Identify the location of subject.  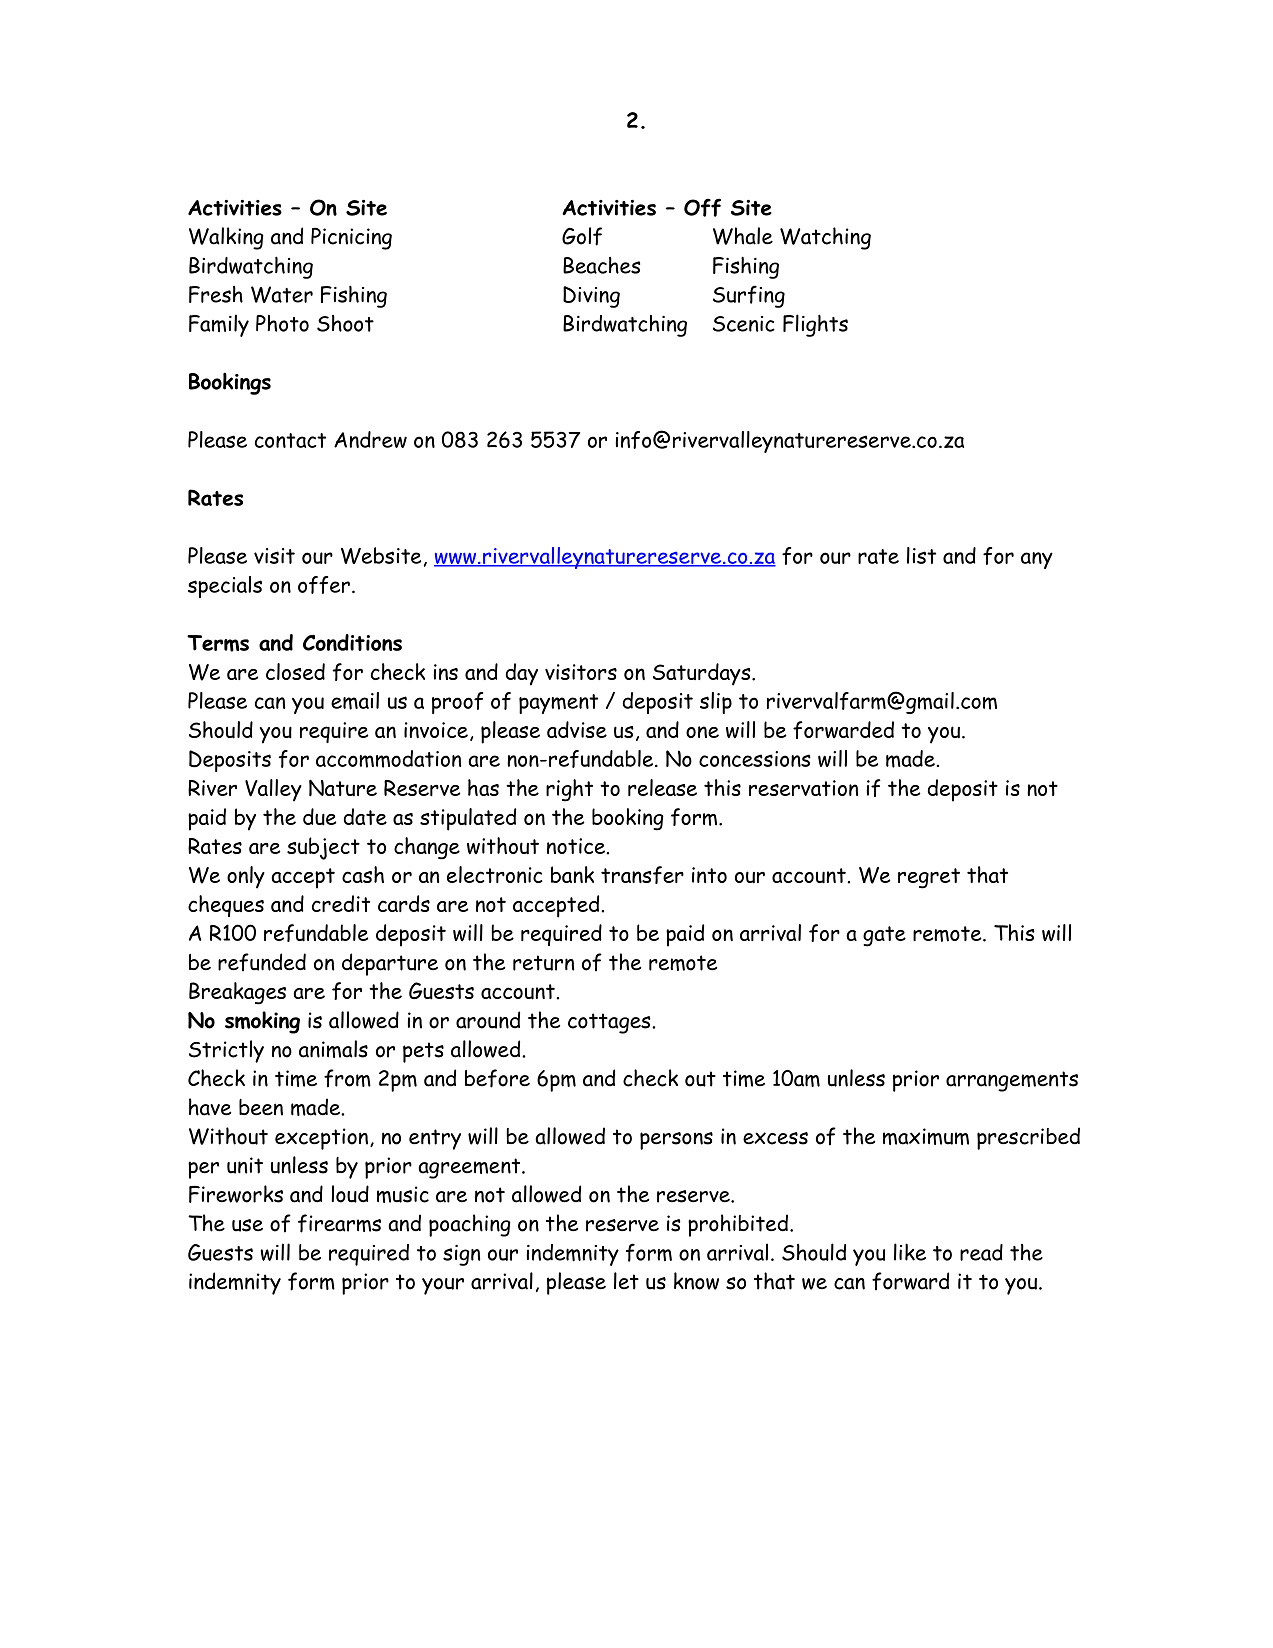
(323, 848).
